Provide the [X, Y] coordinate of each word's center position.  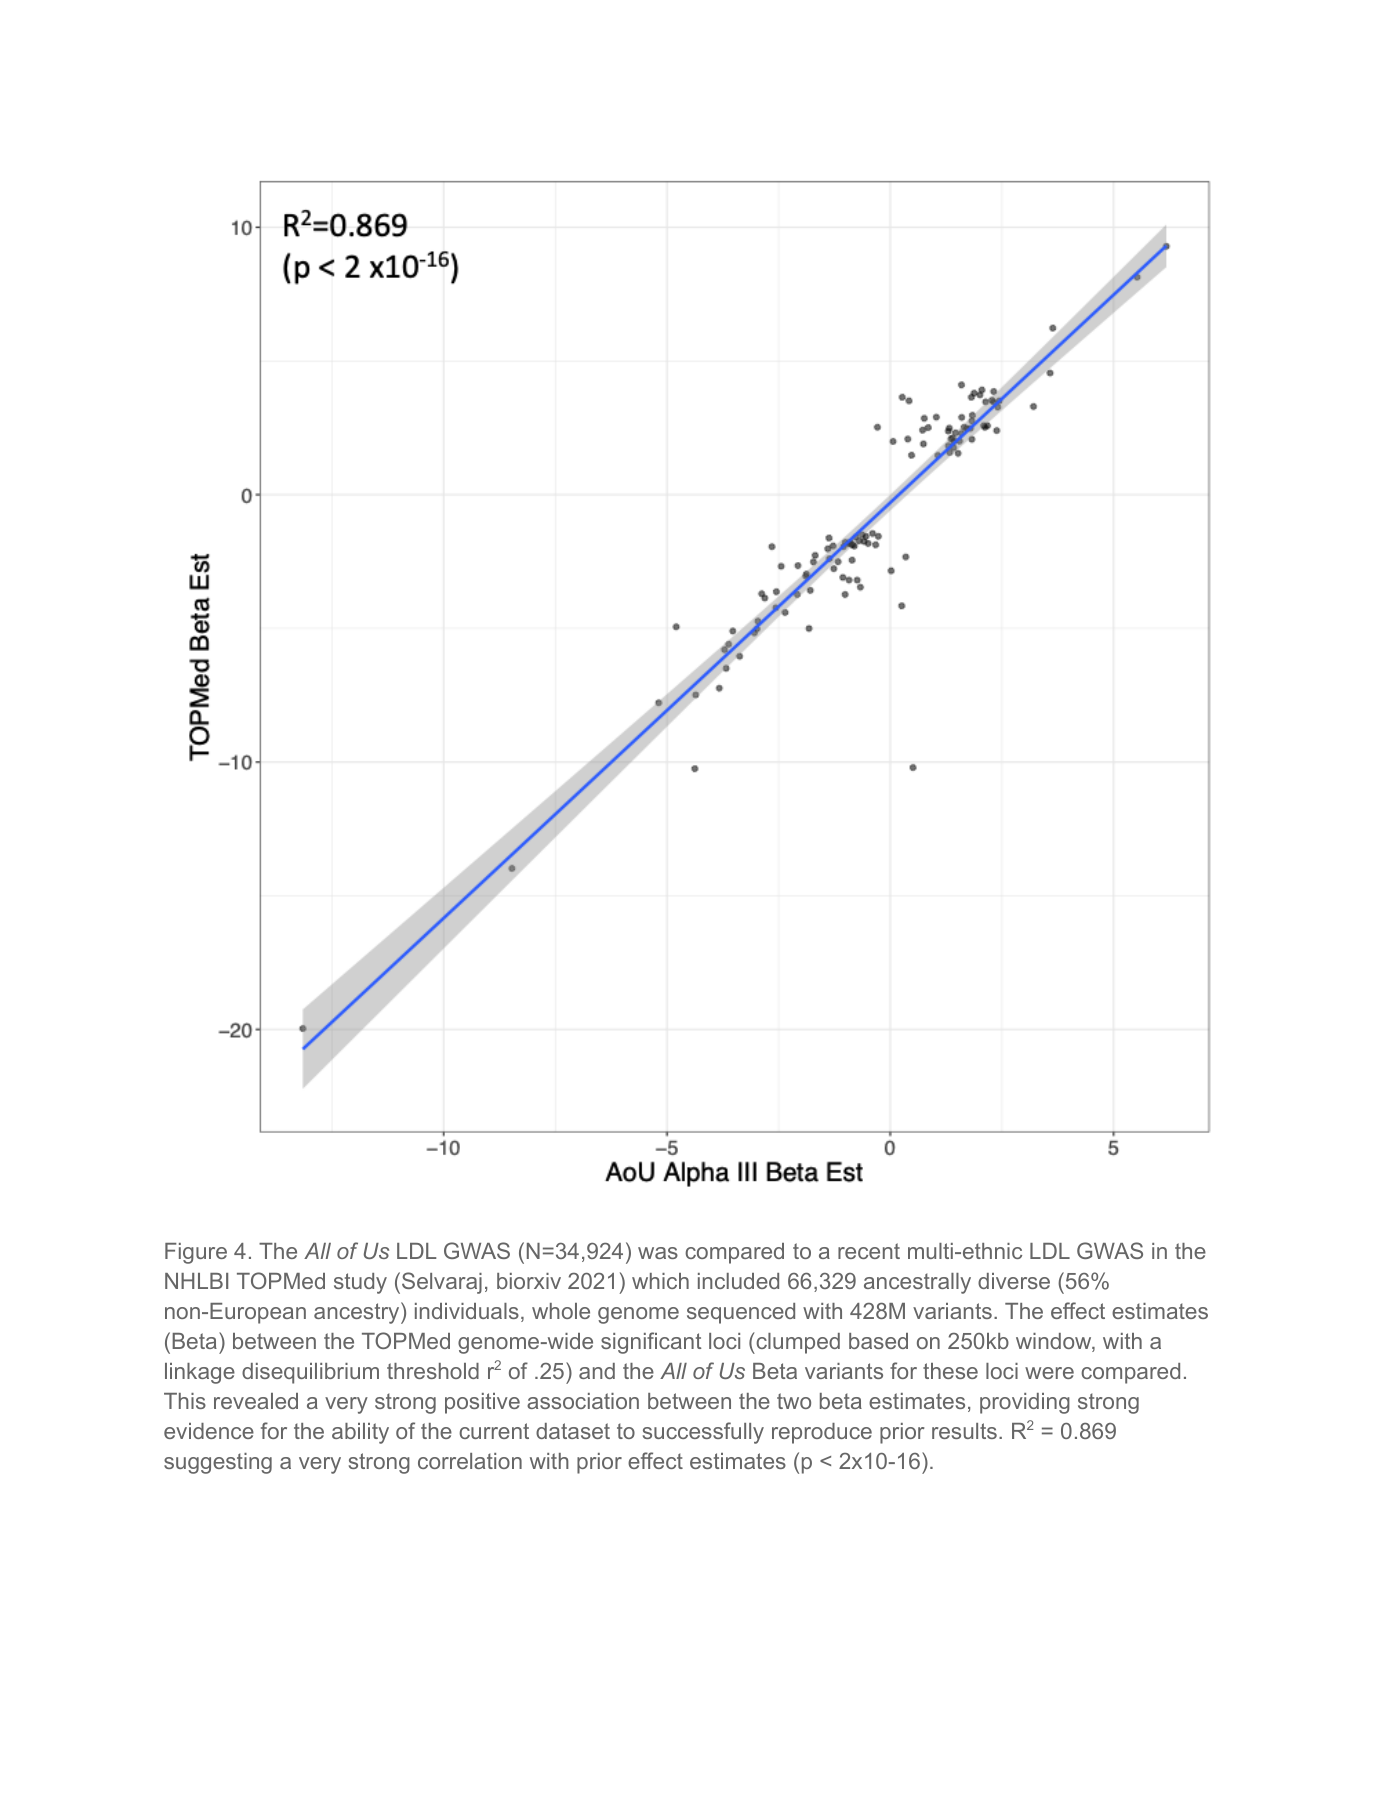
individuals [467, 1311]
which [660, 1281]
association [583, 1401]
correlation [470, 1461]
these [950, 1371]
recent [869, 1251]
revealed [256, 1401]
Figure [196, 1253]
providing [1025, 1403]
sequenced [741, 1313]
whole [561, 1311]
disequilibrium [310, 1373]
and [597, 1371]
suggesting [218, 1463]
